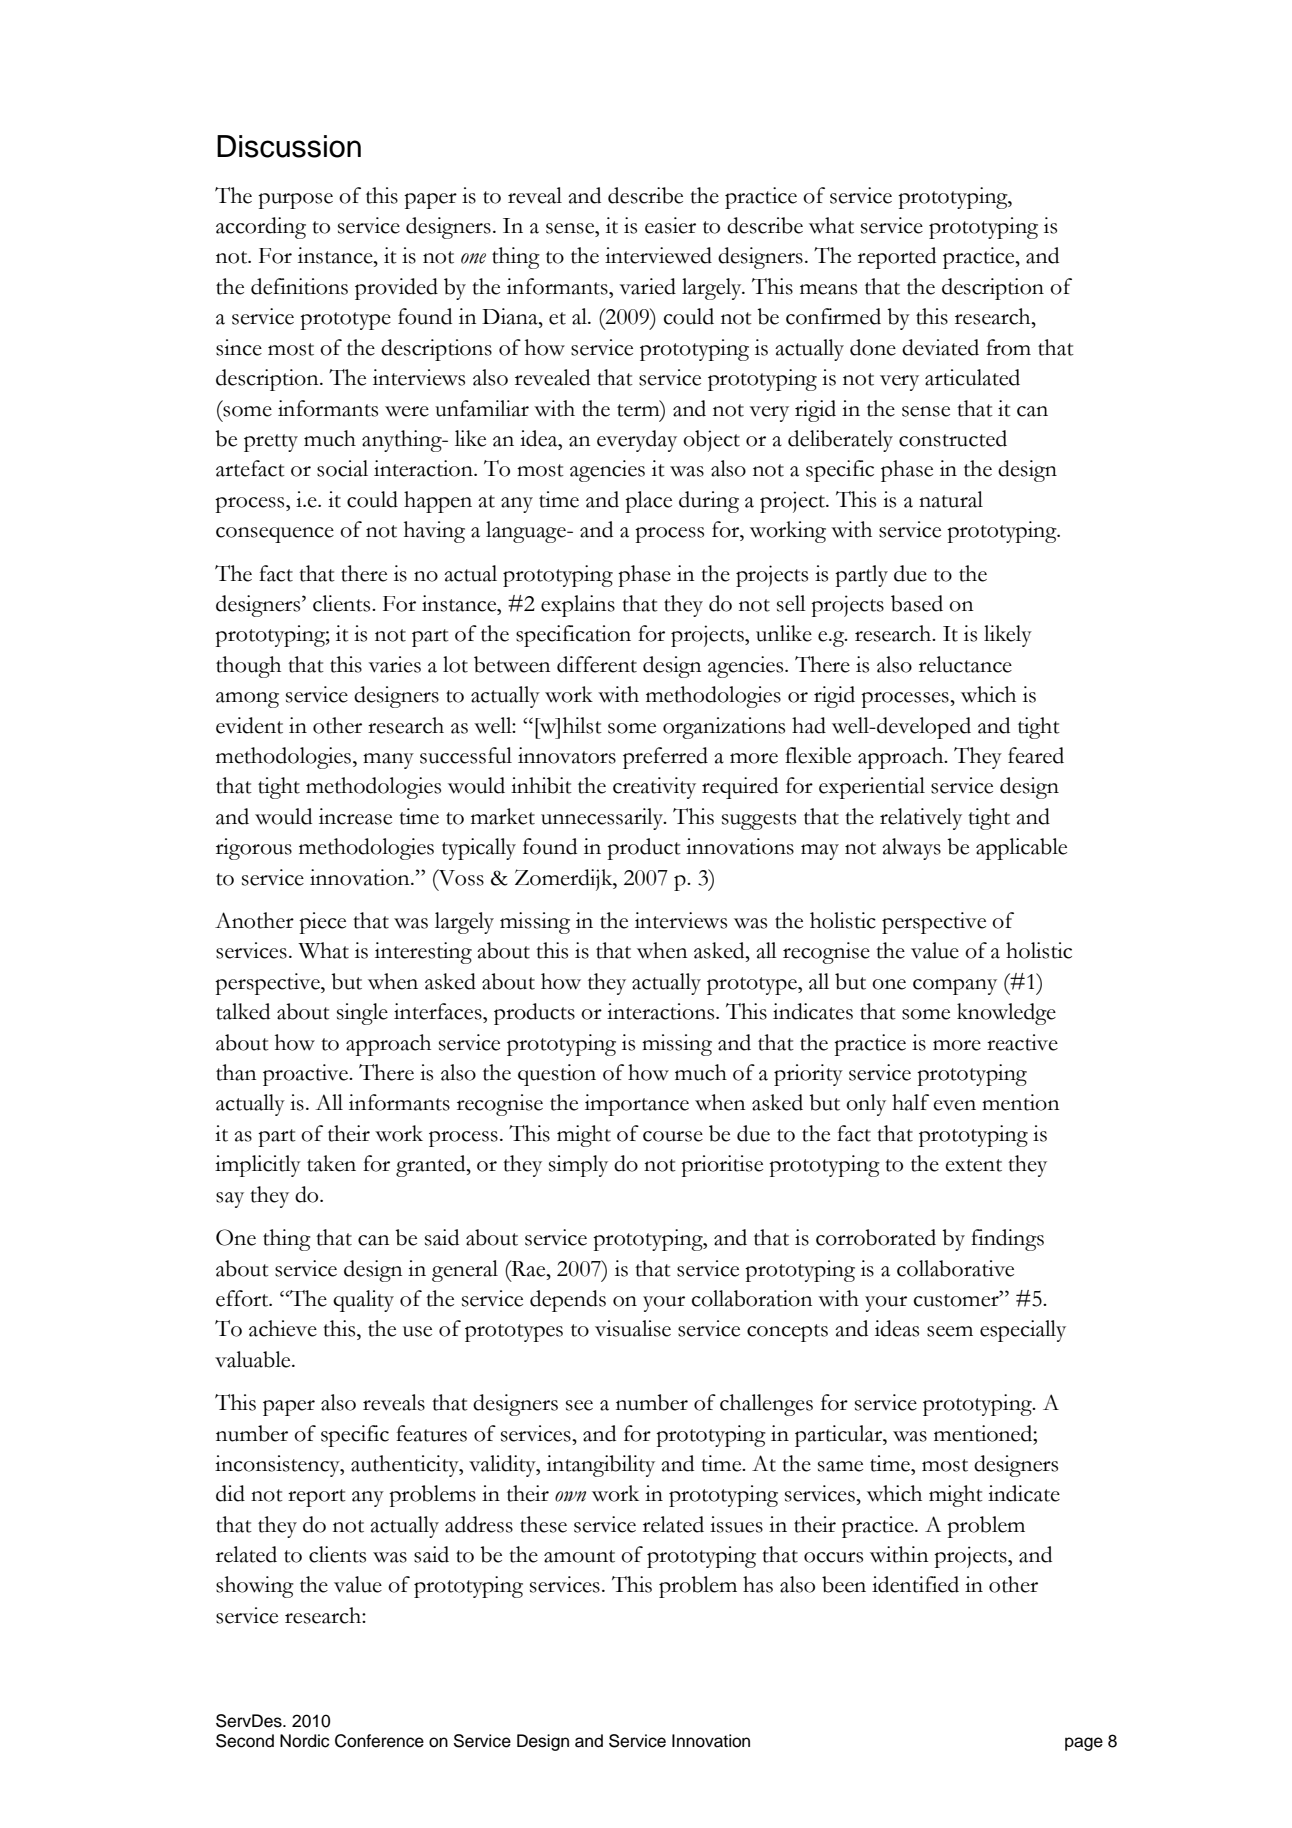 The height and width of the image is (1828, 1292). I want to click on based, so click(917, 603).
